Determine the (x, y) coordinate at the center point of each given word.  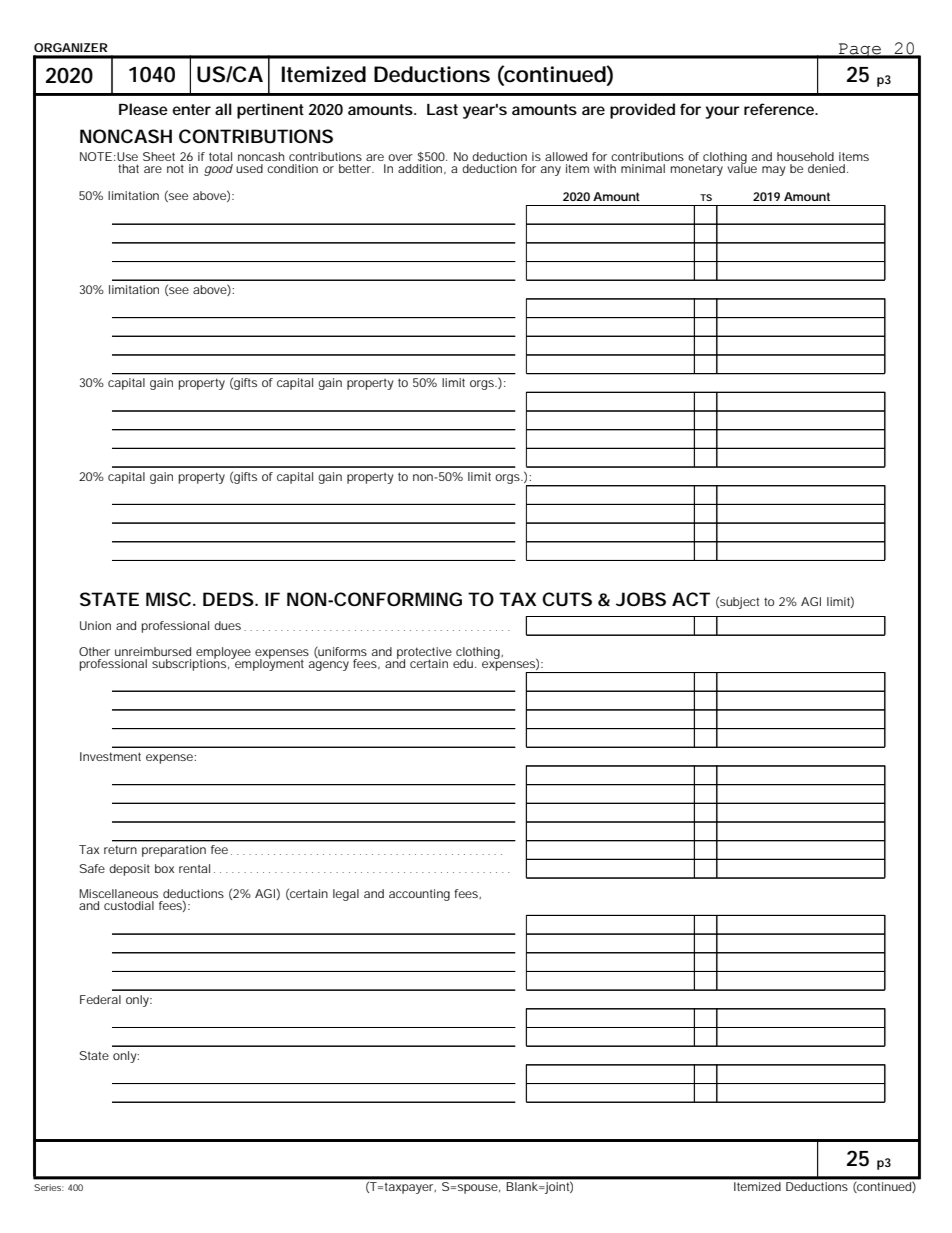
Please (143, 109)
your (722, 112)
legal (346, 895)
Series (49, 1187)
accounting (419, 895)
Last (442, 109)
